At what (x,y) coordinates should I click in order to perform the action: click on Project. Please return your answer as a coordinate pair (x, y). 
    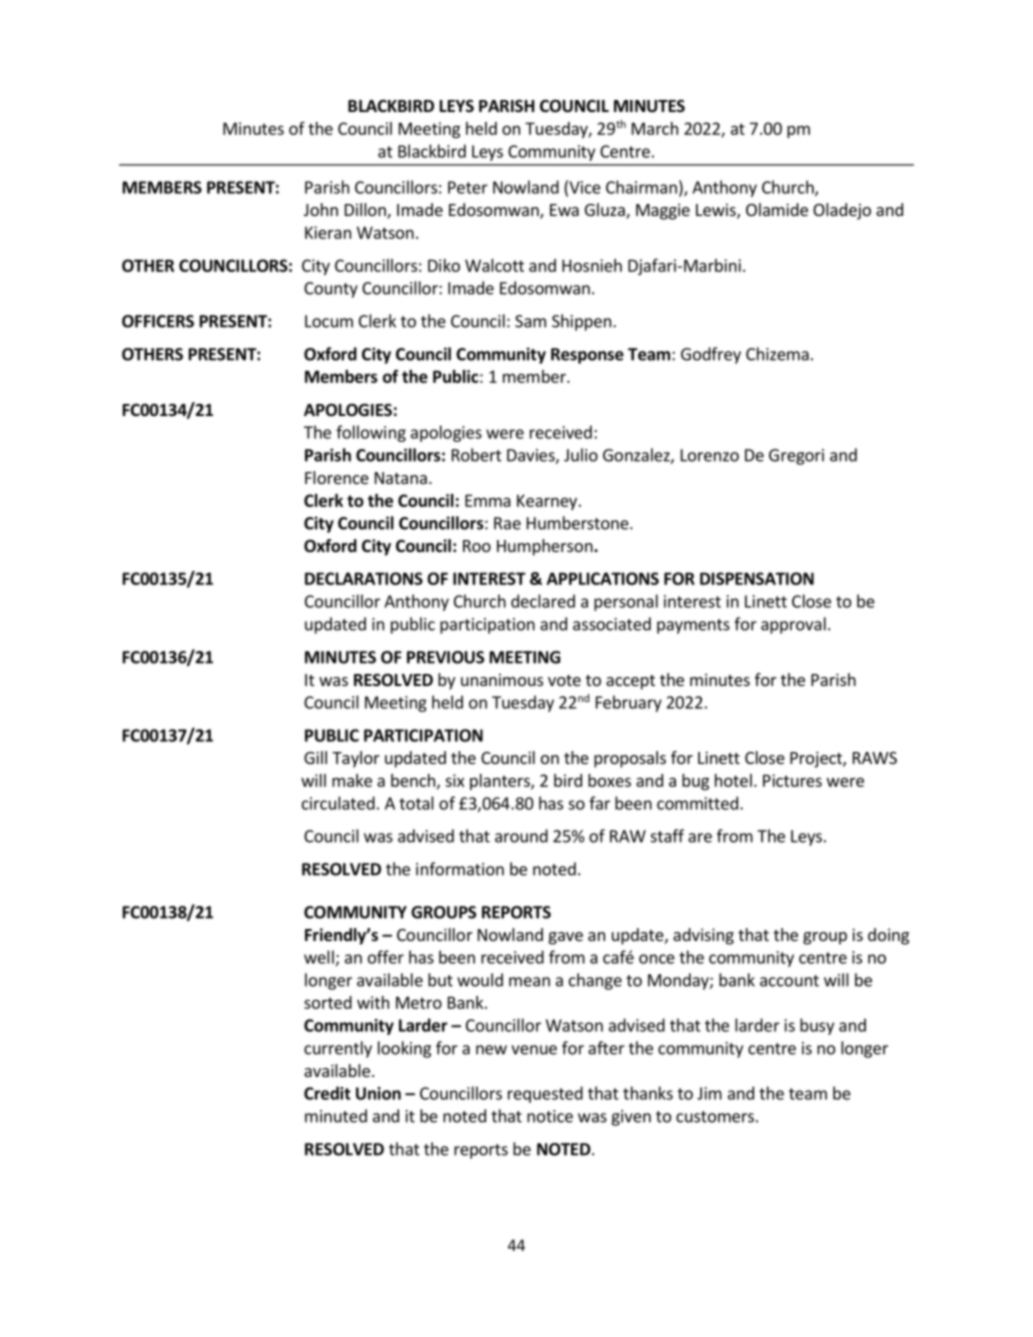
    Looking at the image, I should click on (817, 759).
